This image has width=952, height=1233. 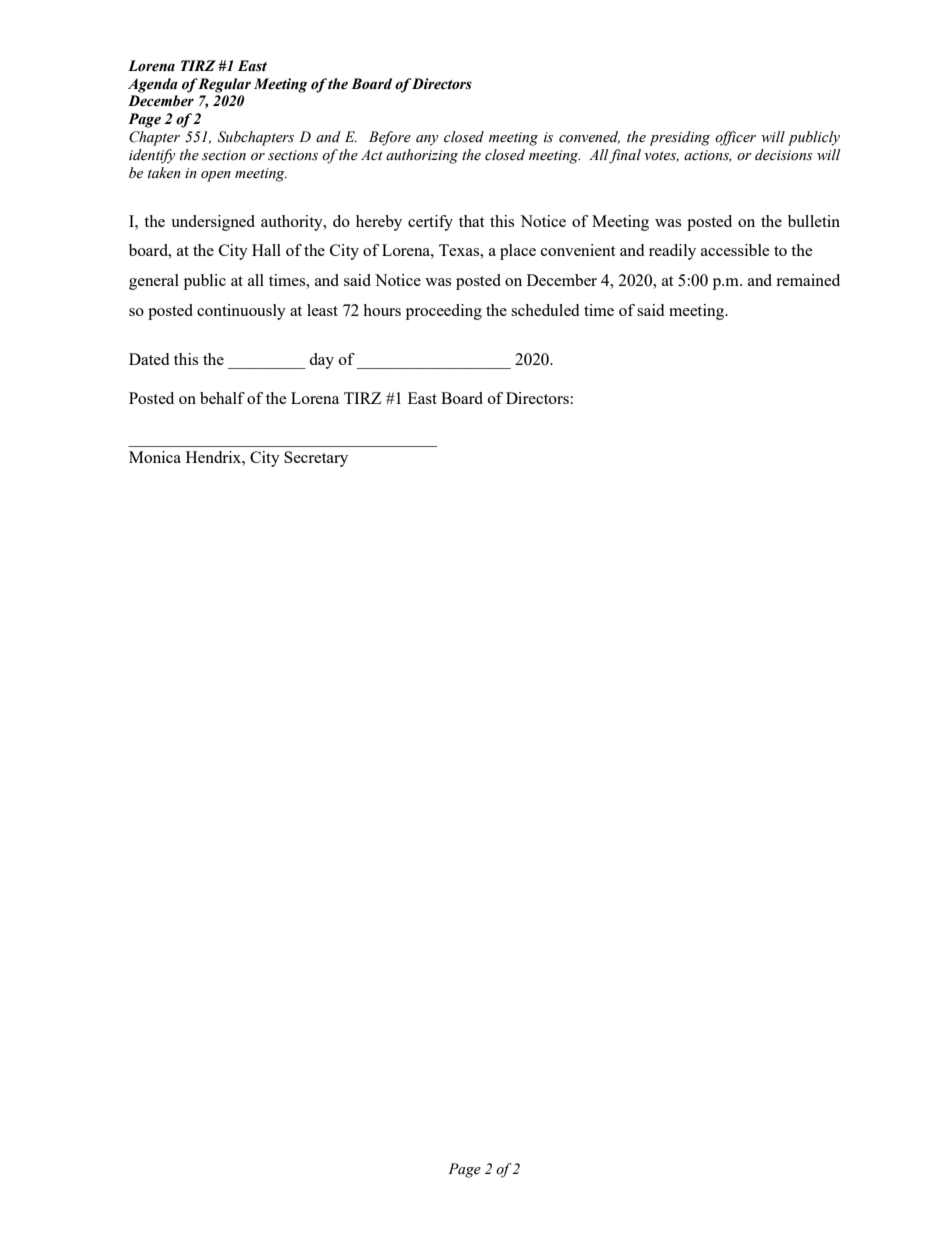 What do you see at coordinates (213, 223) in the image?
I see `undersigned` at bounding box center [213, 223].
